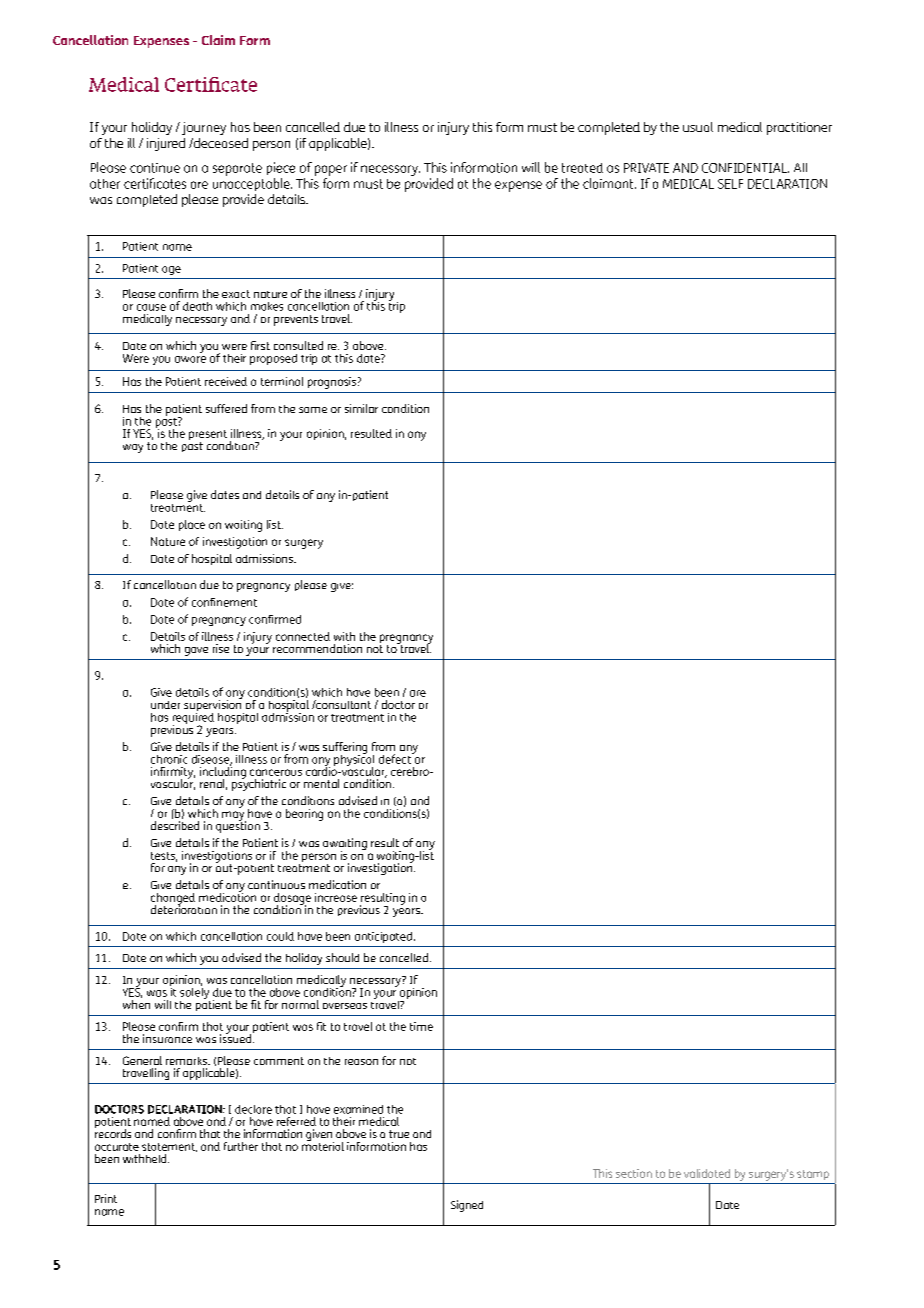 Image resolution: width=924 pixels, height=1308 pixels. What do you see at coordinates (421, 1026) in the page?
I see `time` at bounding box center [421, 1026].
